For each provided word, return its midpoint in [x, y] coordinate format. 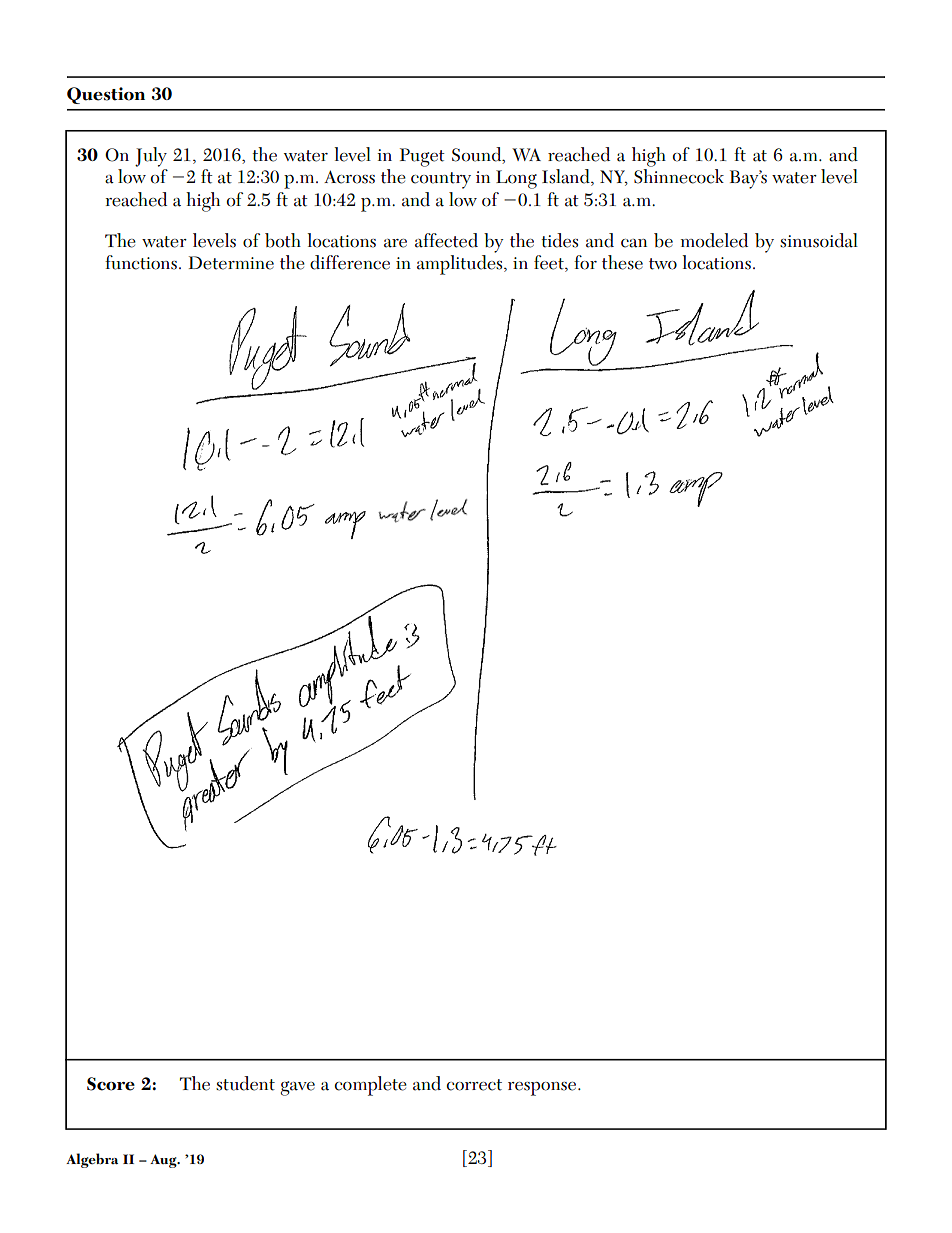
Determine [231, 263]
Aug [164, 1161]
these [622, 262]
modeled [714, 240]
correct [474, 1085]
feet [550, 263]
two [663, 264]
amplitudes [461, 265]
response [543, 1089]
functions [141, 262]
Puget [422, 157]
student [245, 1083]
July [151, 157]
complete [370, 1086]
